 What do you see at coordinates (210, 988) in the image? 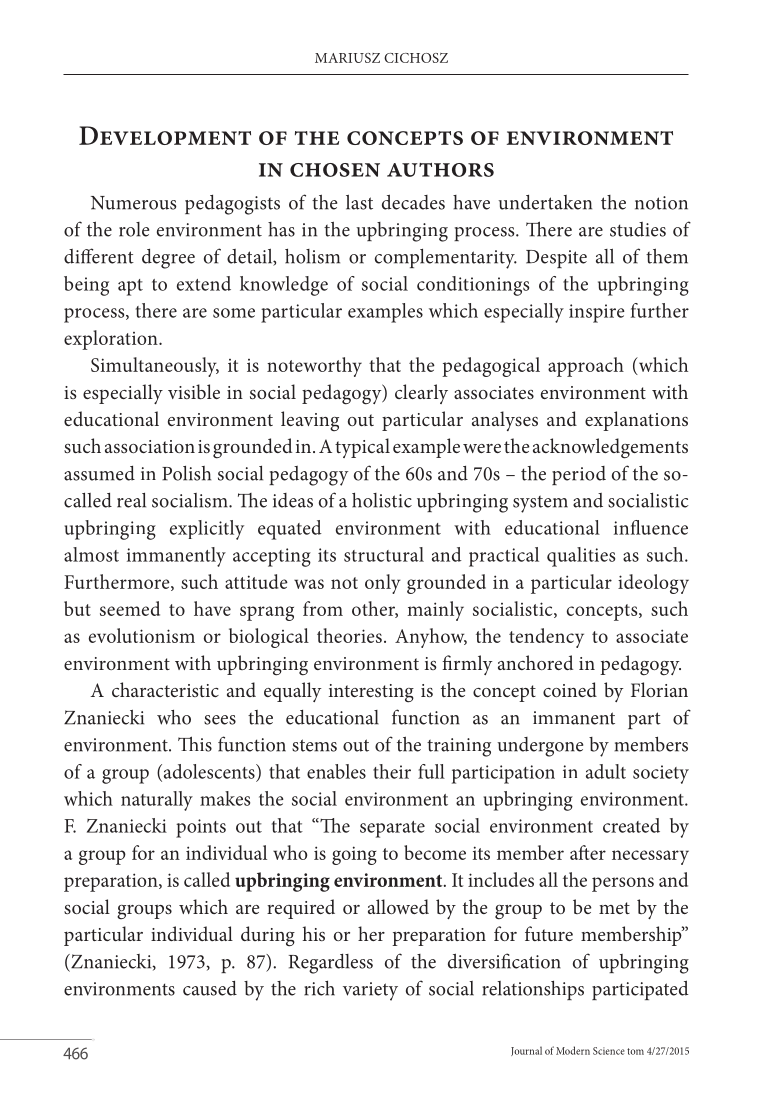
I see `caused` at bounding box center [210, 988].
